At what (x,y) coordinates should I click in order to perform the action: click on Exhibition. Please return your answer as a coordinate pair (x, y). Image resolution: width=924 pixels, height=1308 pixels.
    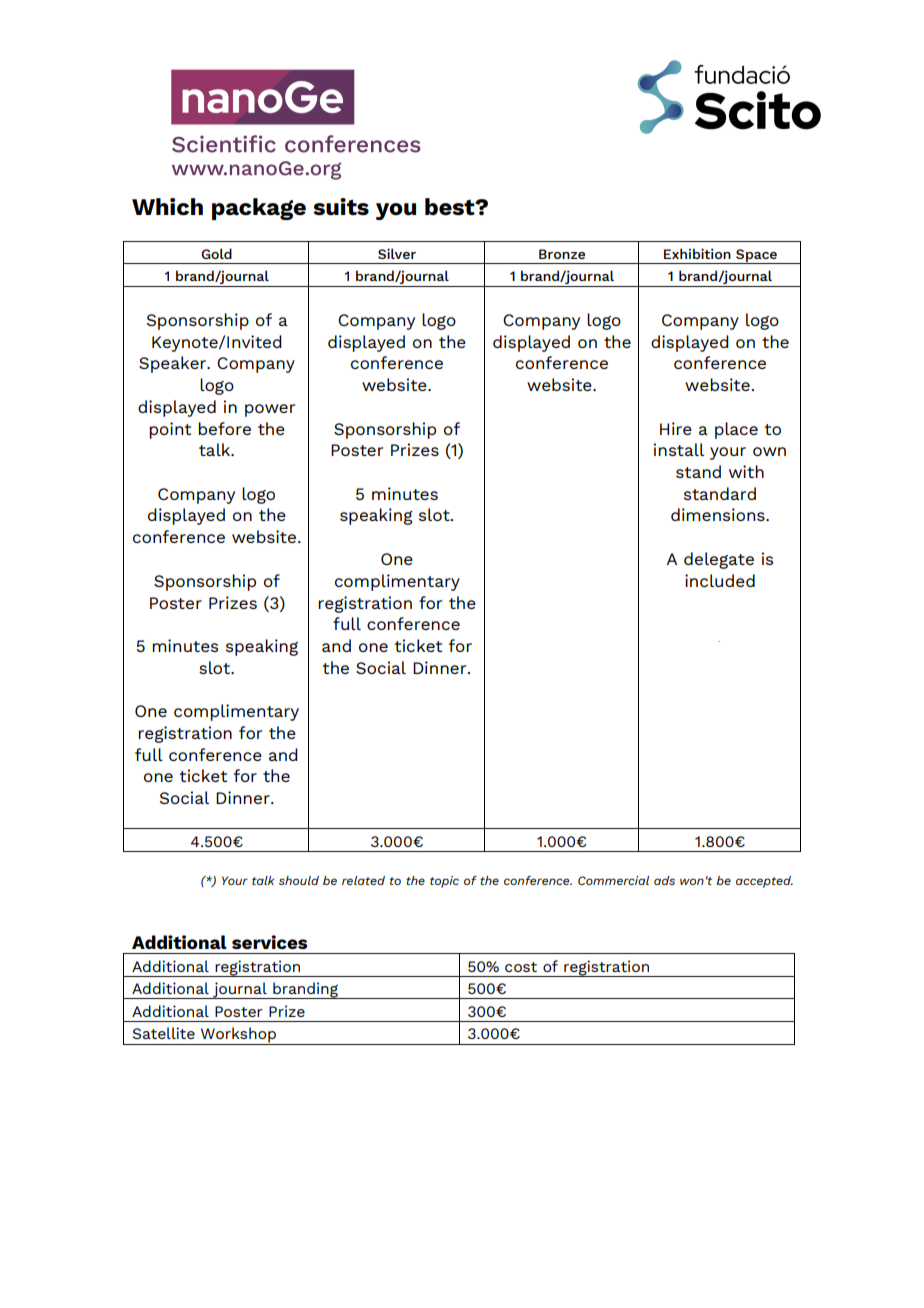
    Looking at the image, I should click on (697, 253).
